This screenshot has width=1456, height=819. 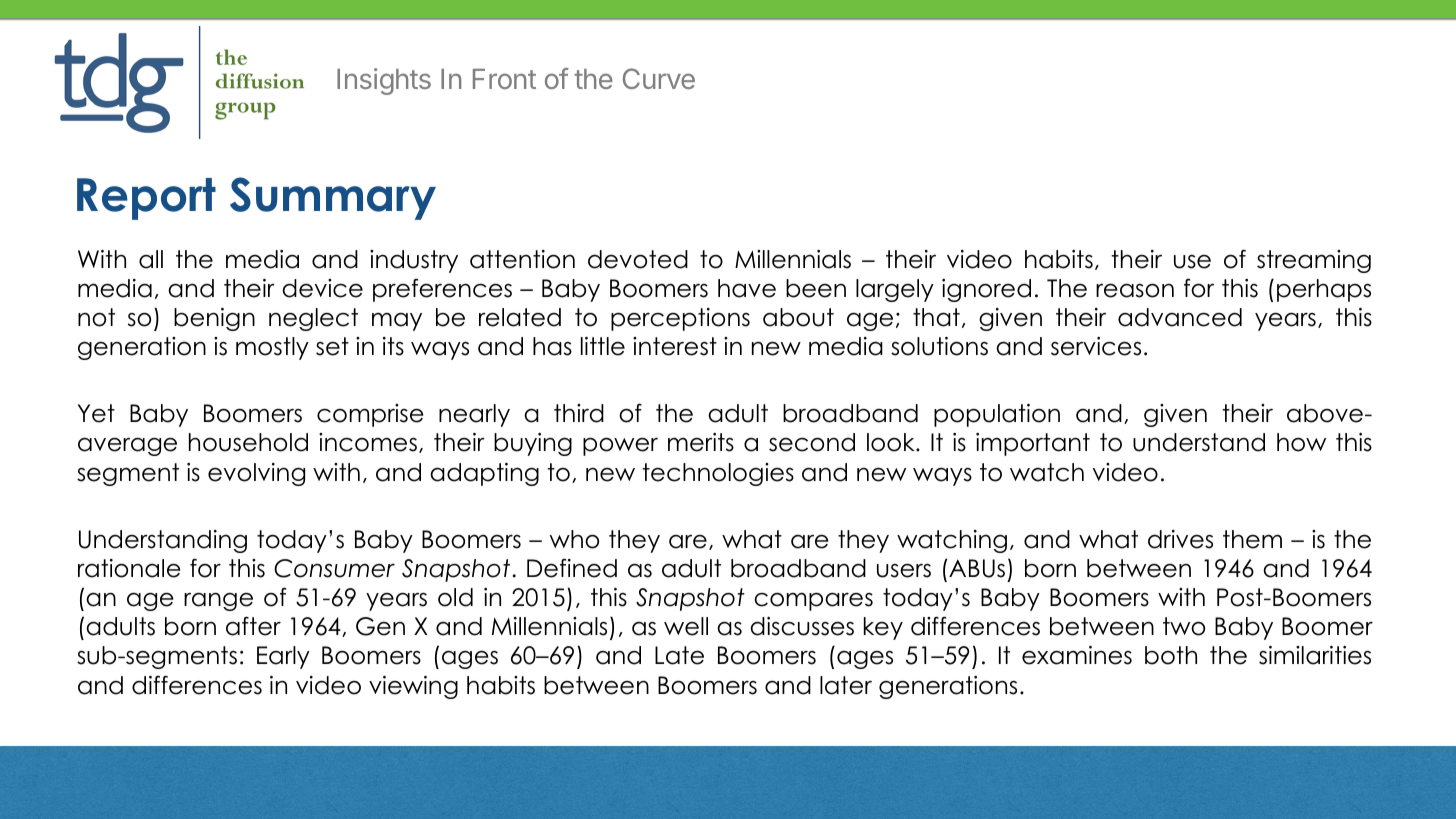 What do you see at coordinates (675, 346) in the screenshot?
I see `interest` at bounding box center [675, 346].
